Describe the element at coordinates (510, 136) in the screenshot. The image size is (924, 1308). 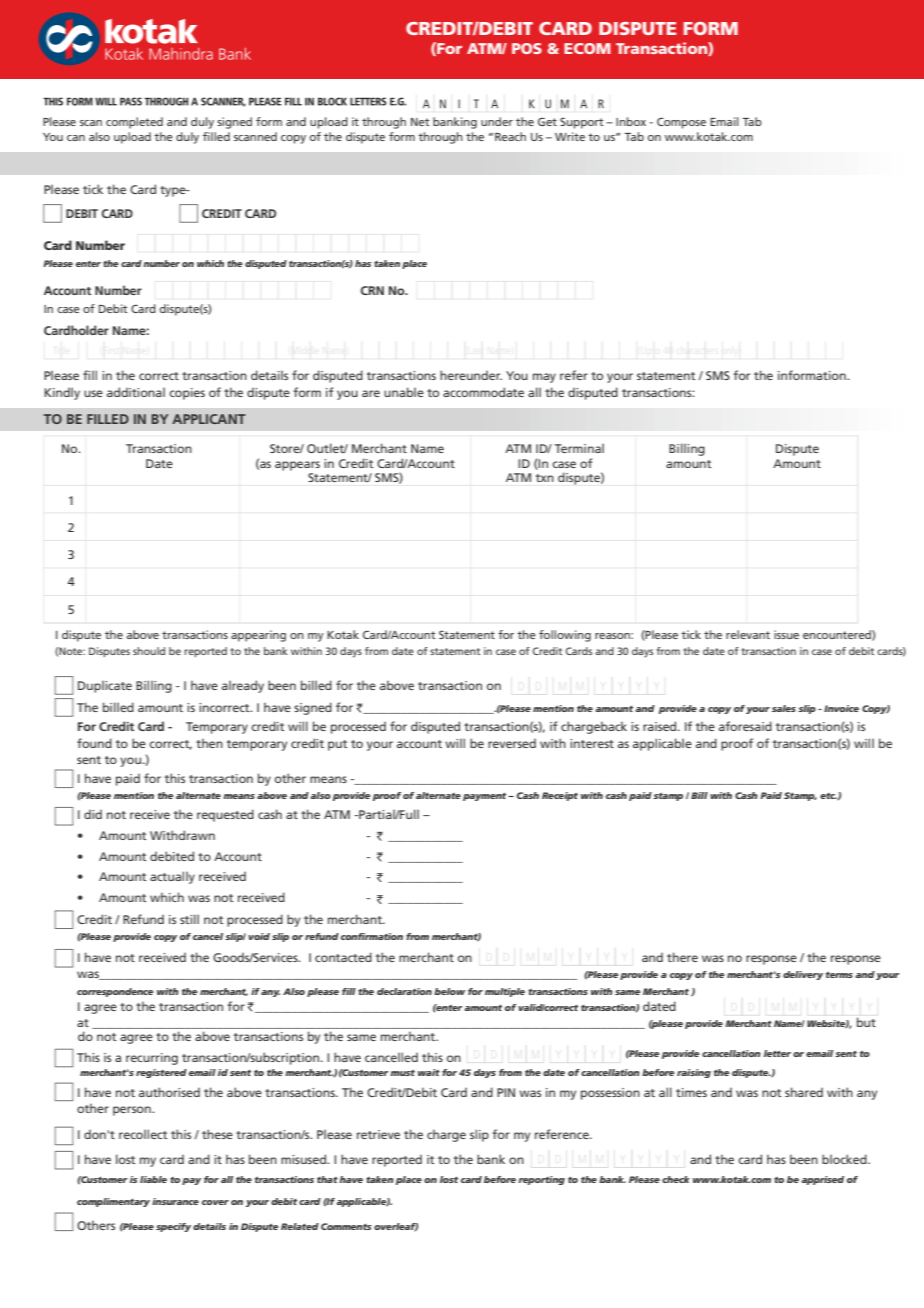
I see `Reach` at that location.
